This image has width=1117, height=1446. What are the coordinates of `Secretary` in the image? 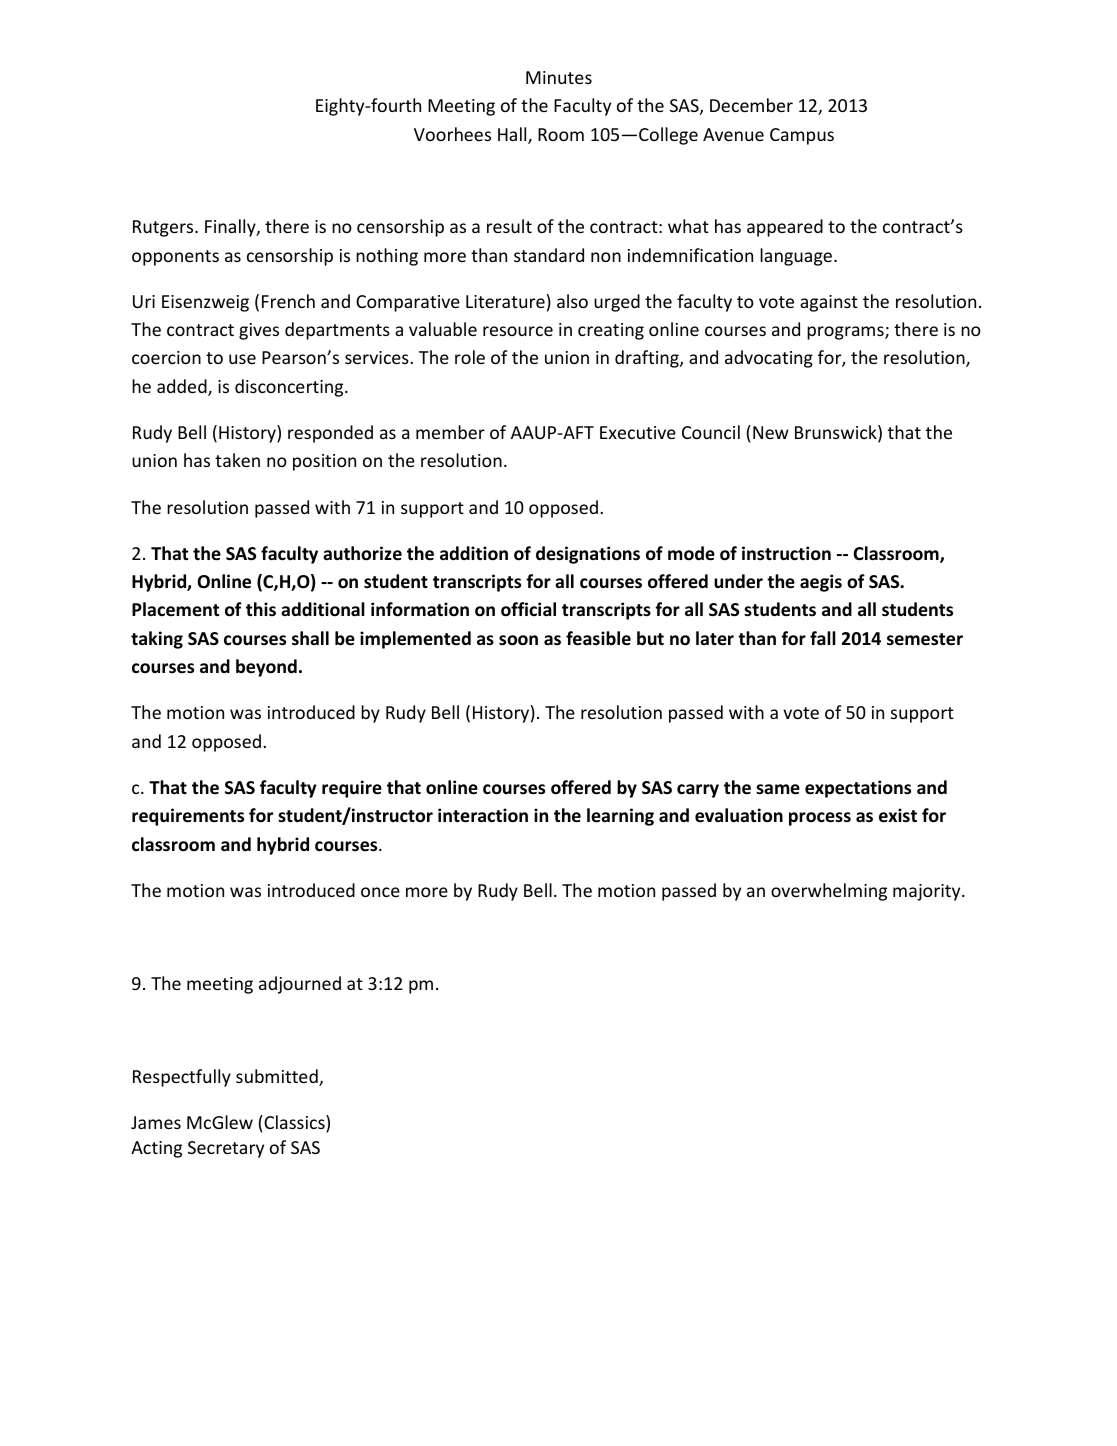 It's located at (226, 1149).
